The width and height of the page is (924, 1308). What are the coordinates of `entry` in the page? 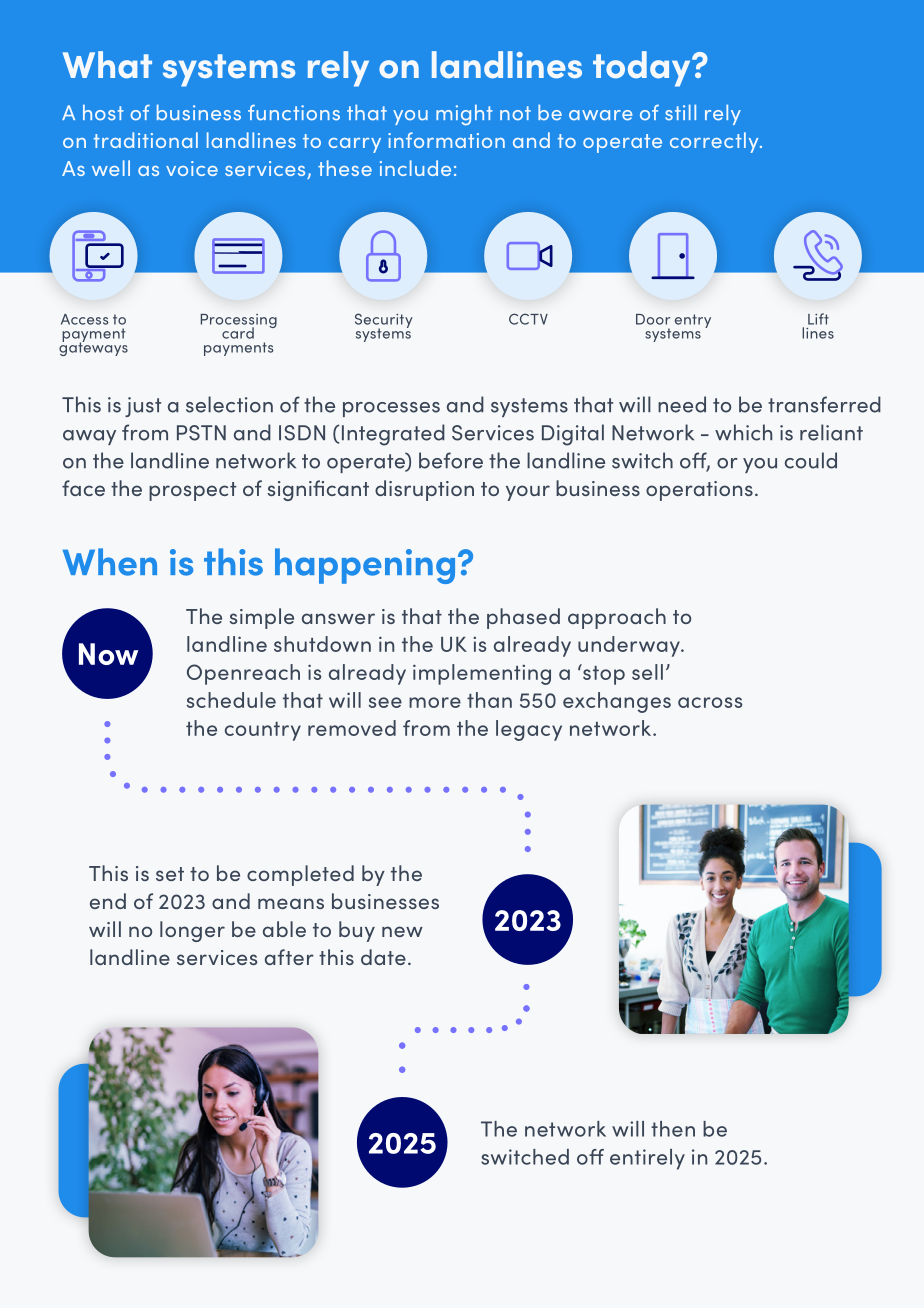 It's located at (693, 321).
